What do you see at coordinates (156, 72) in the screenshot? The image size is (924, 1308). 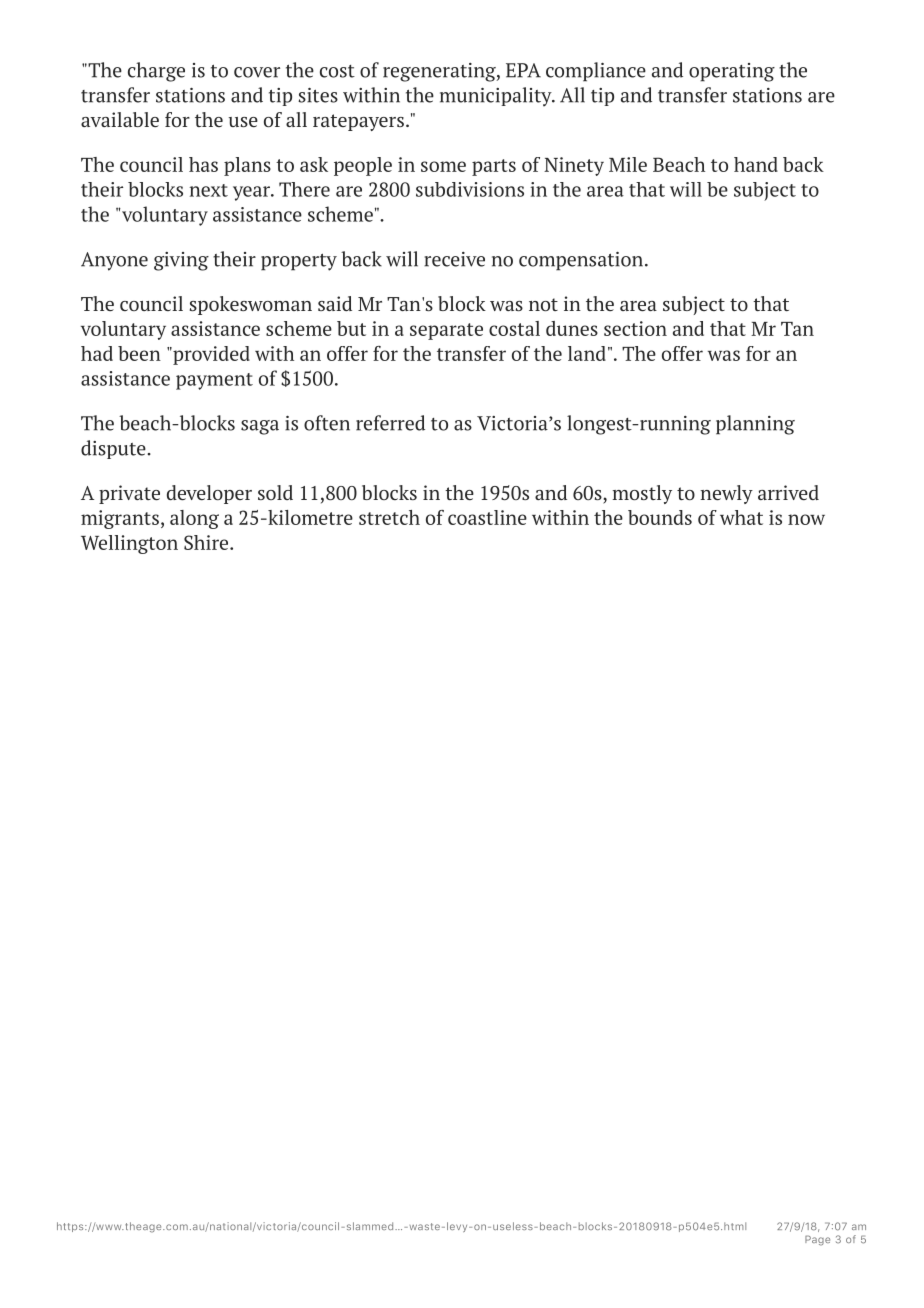 I see `charge` at bounding box center [156, 72].
